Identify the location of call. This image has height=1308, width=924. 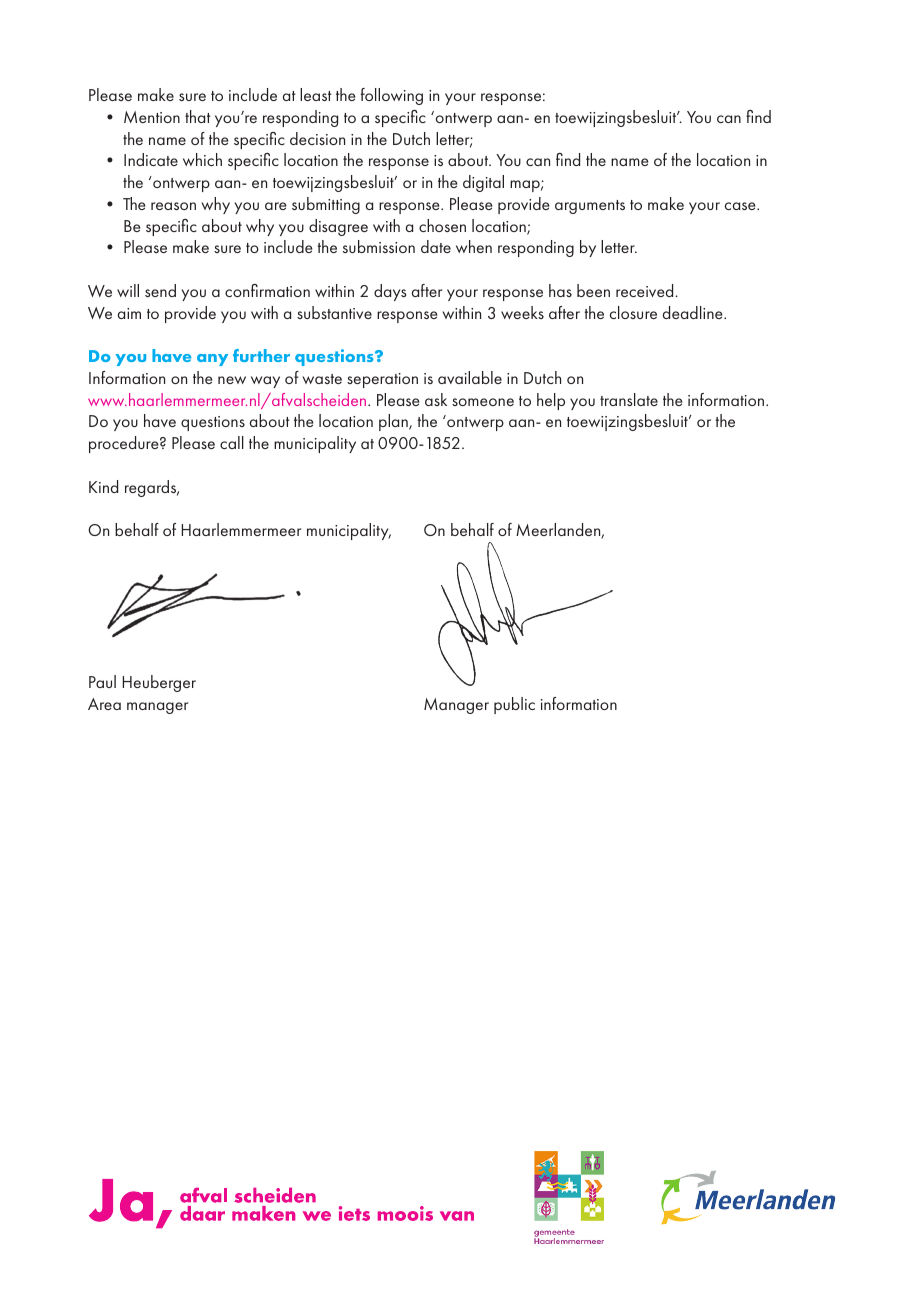
(232, 442).
